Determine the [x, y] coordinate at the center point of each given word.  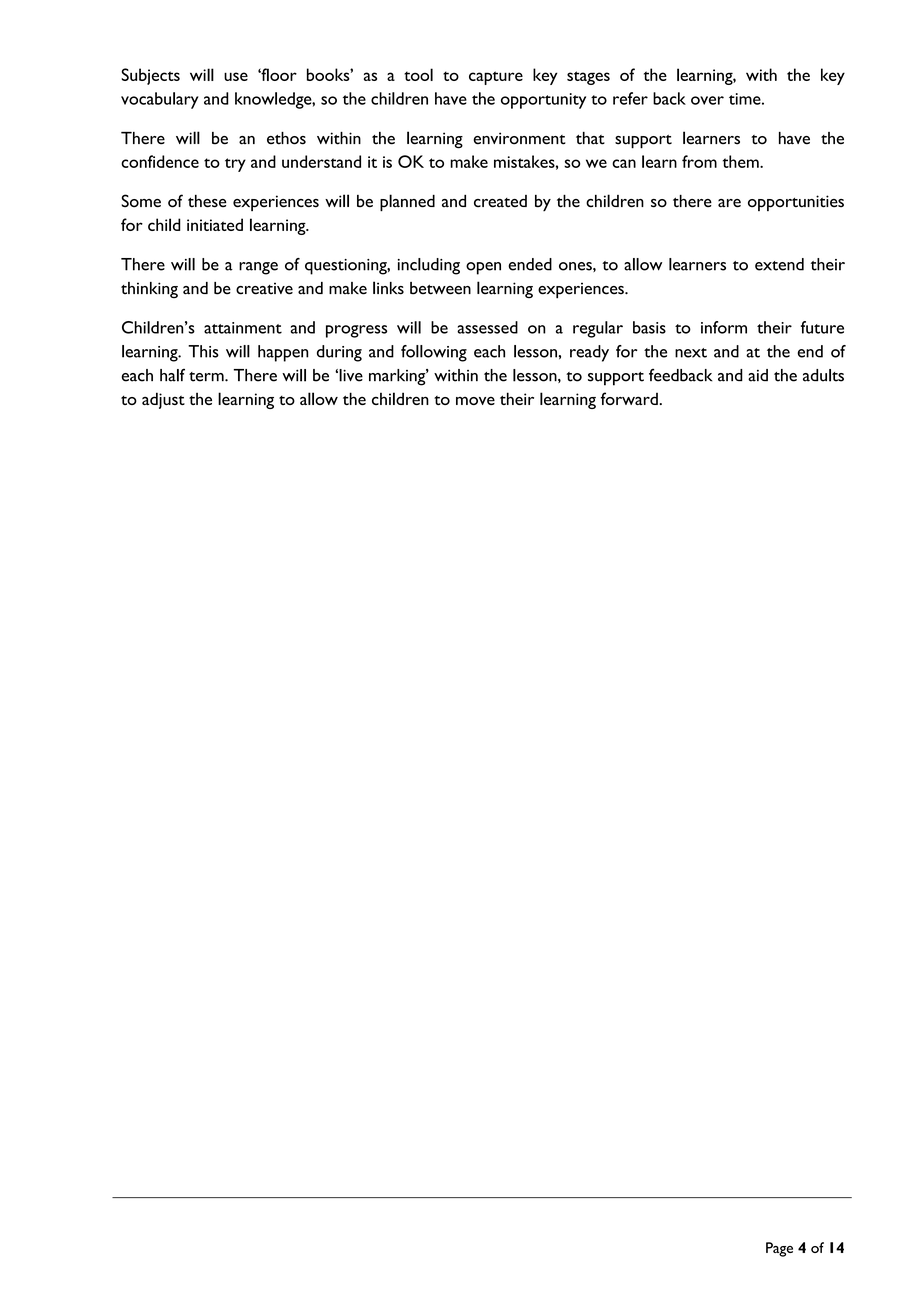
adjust [163, 400]
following [434, 353]
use [236, 76]
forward [630, 398]
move [475, 401]
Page [779, 1249]
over [707, 100]
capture [496, 78]
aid [758, 375]
